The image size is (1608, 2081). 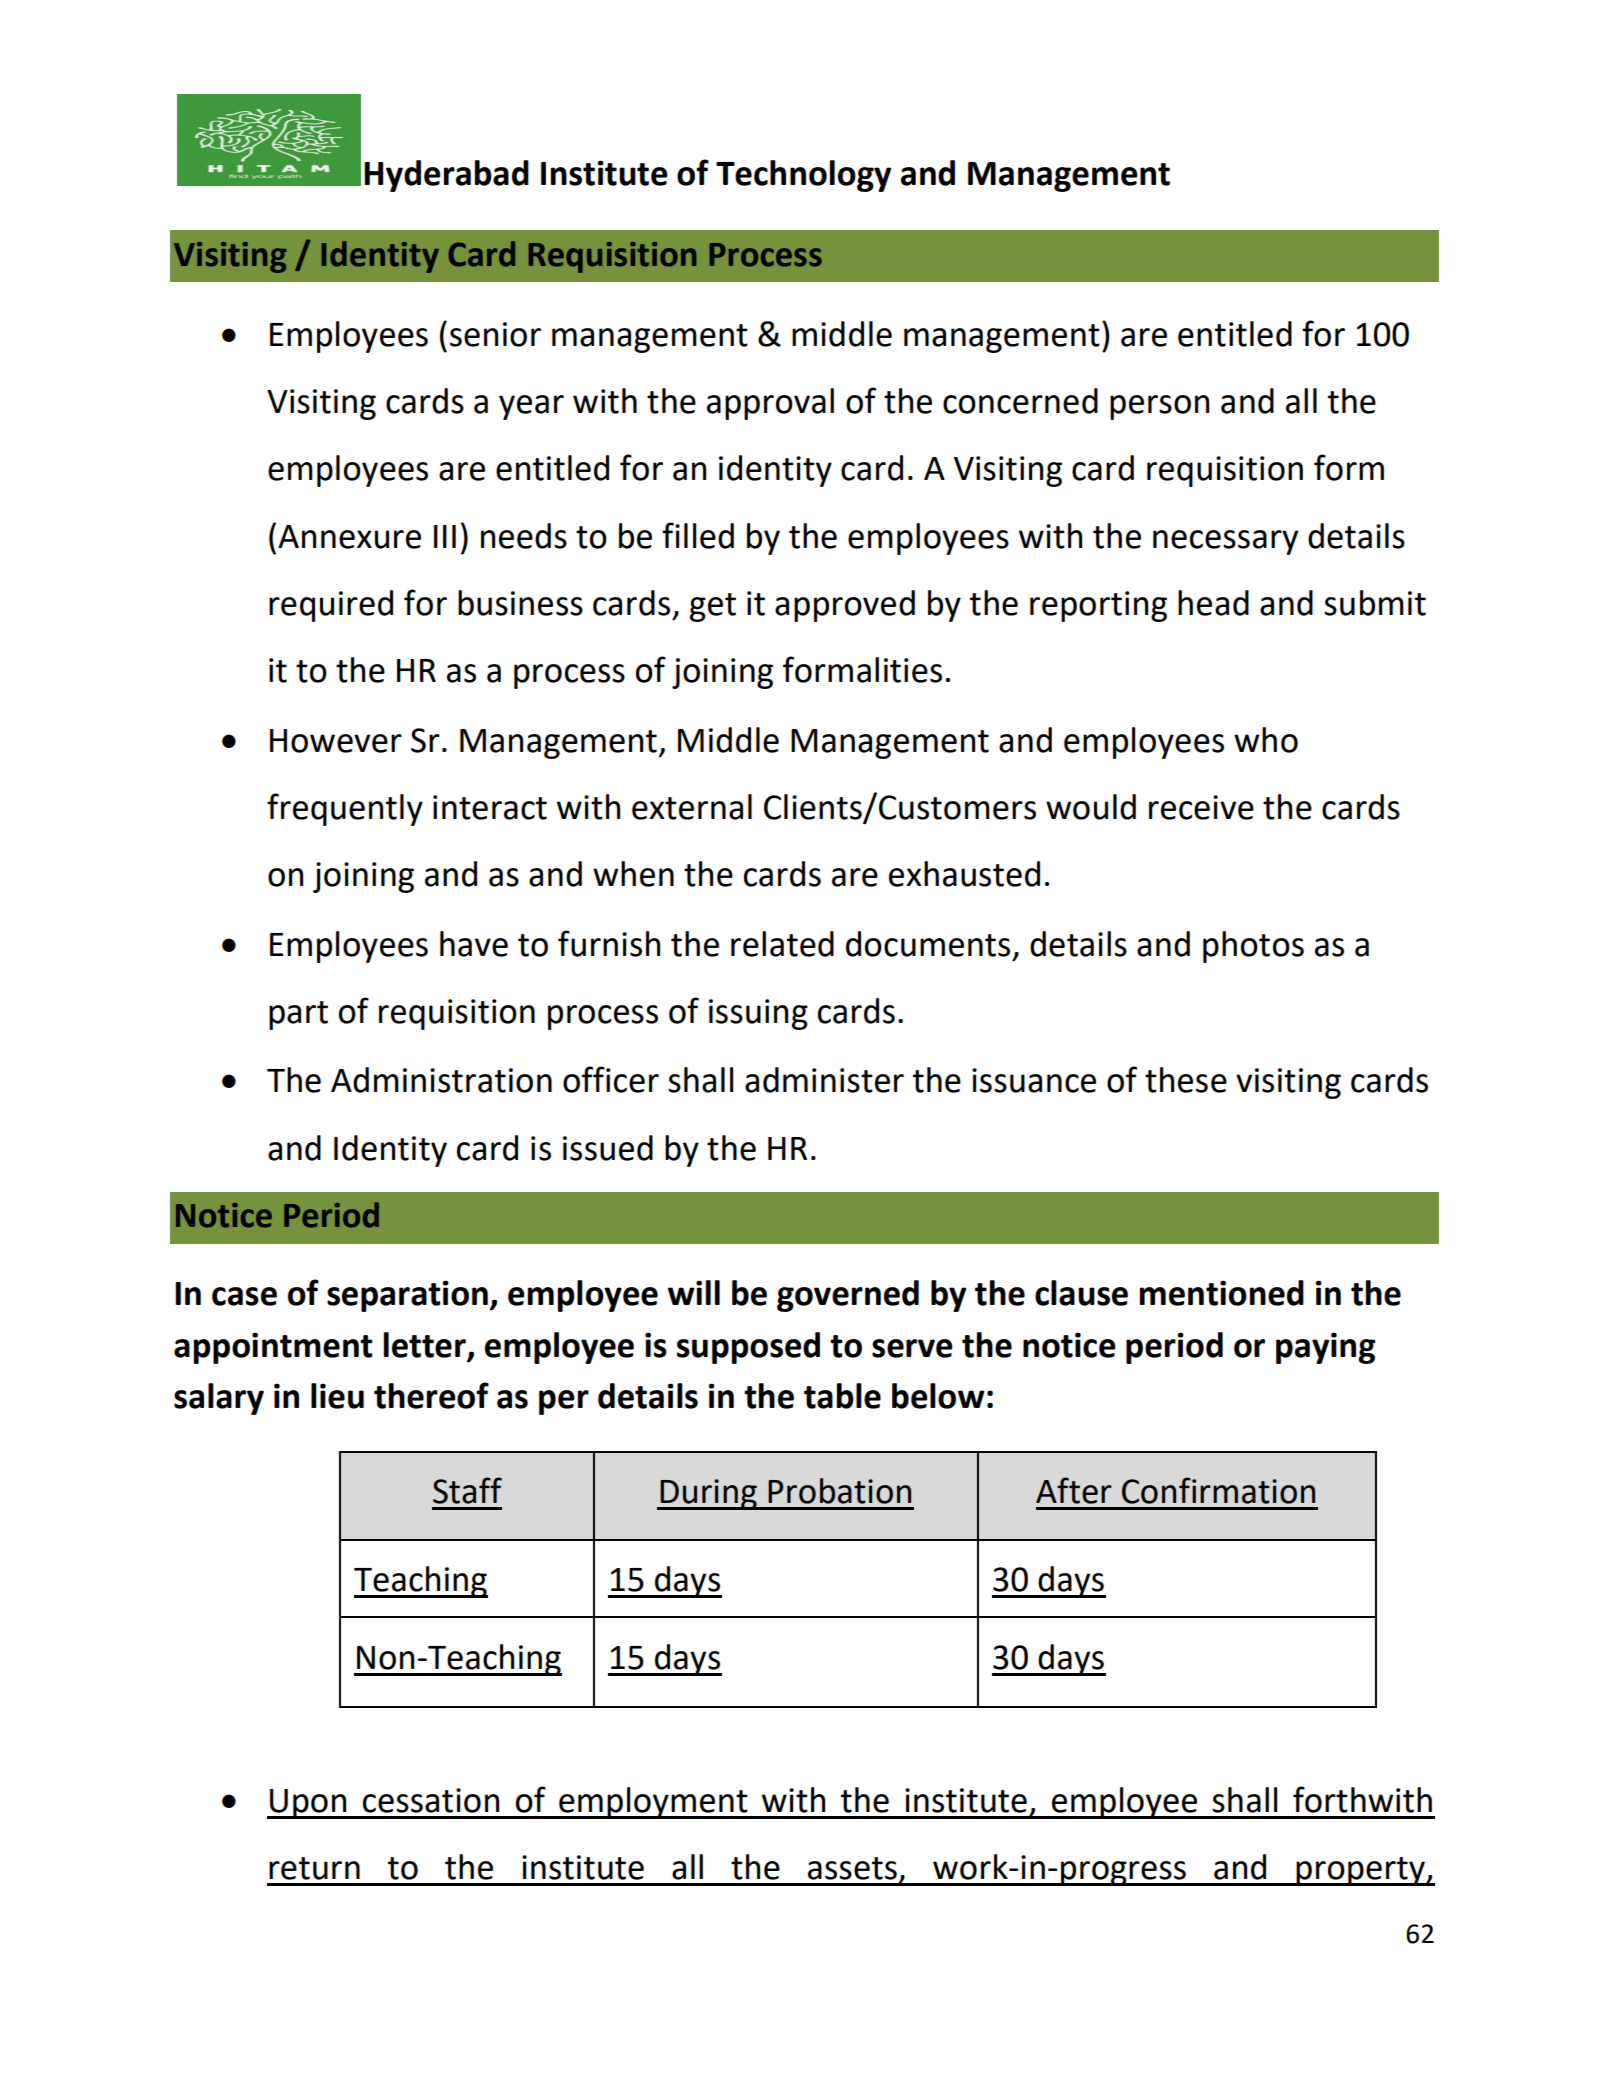 I want to click on governed, so click(x=848, y=1296).
